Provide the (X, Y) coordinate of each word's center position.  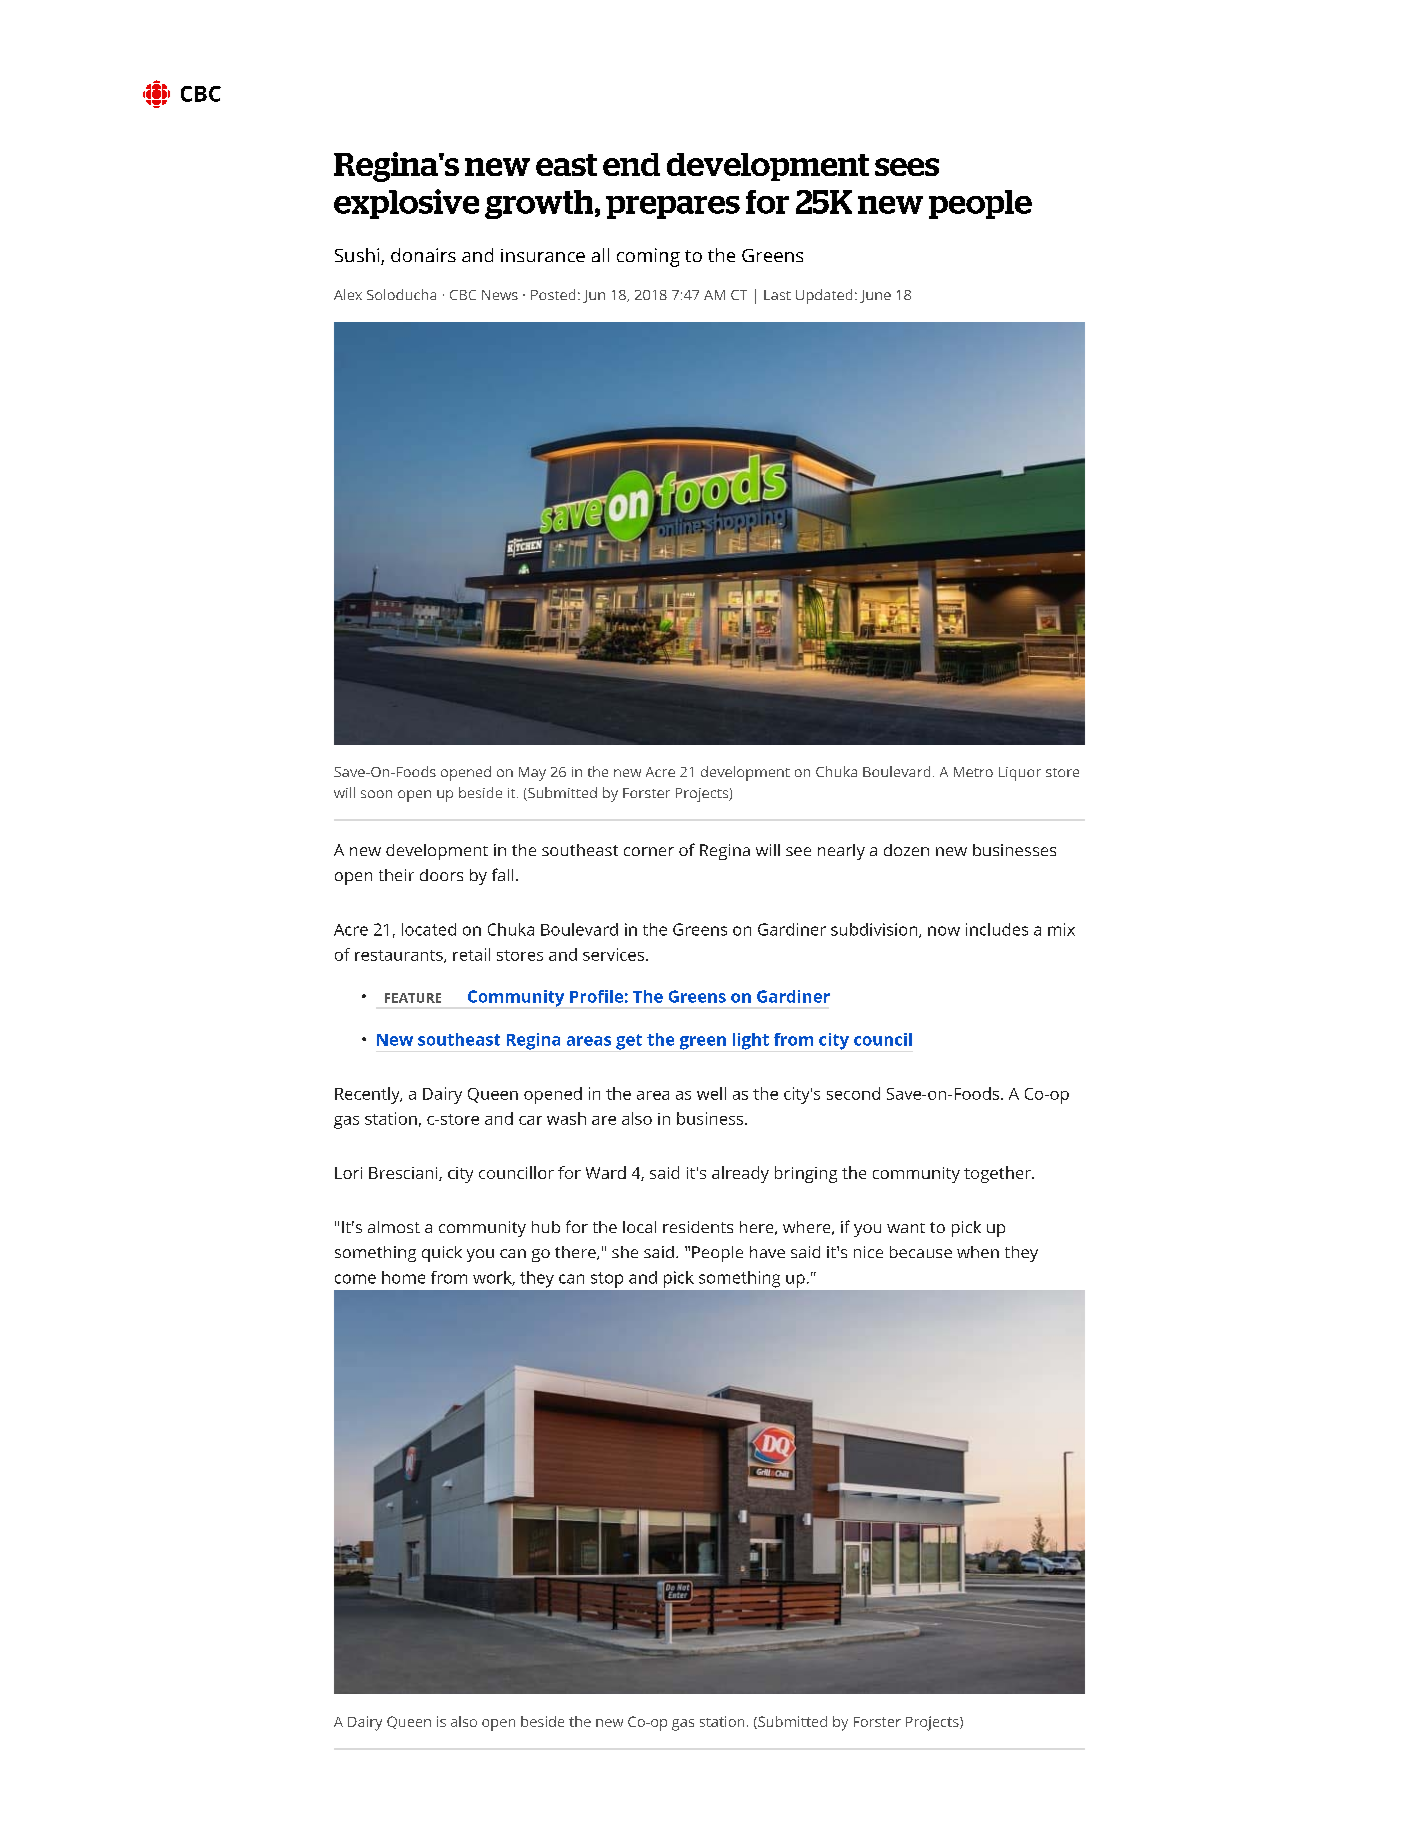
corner (649, 851)
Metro (973, 772)
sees (907, 167)
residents (698, 1227)
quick (442, 1254)
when (978, 1252)
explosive (406, 204)
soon (376, 794)
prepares (673, 207)
